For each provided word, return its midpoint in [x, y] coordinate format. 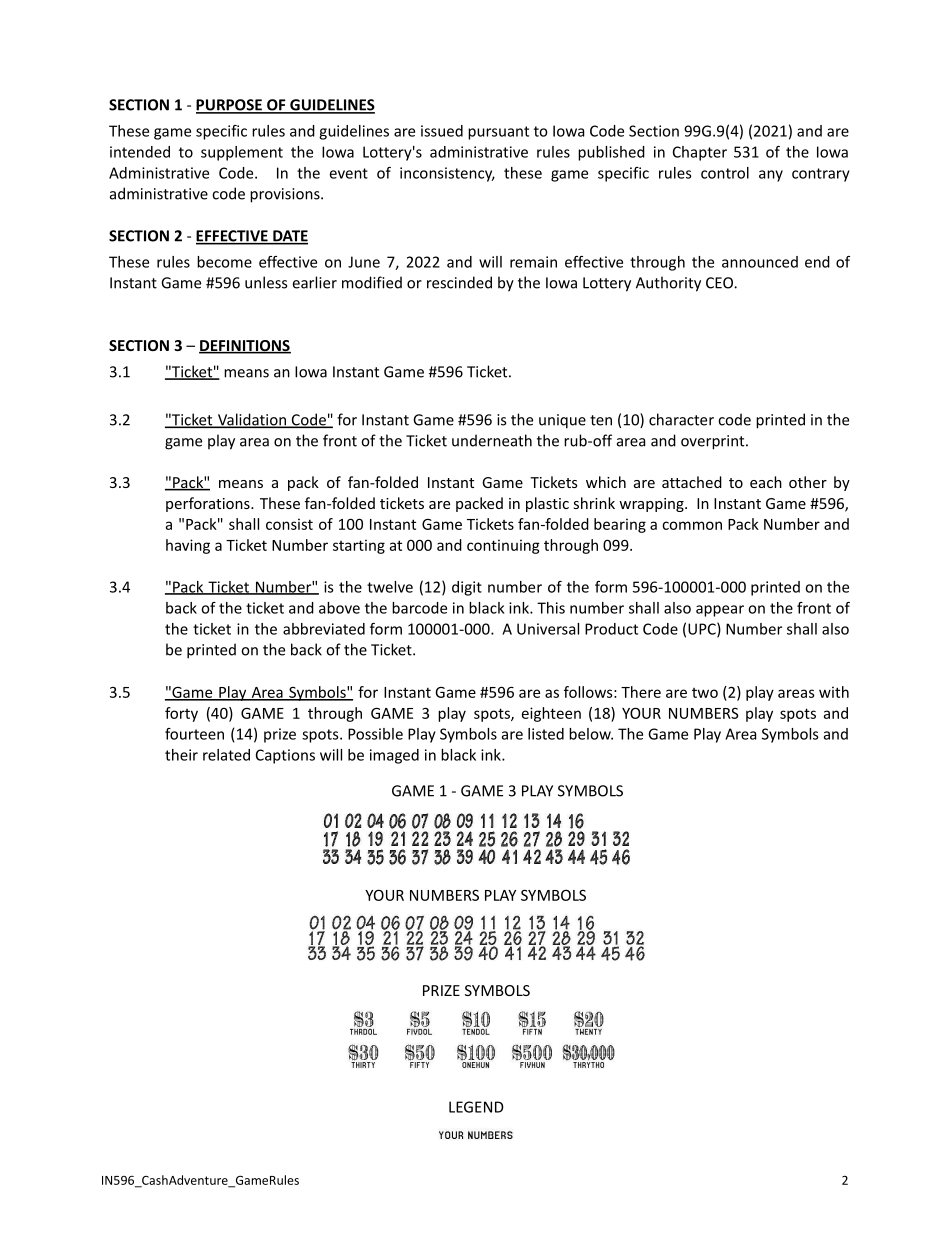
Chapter [700, 153]
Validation [252, 420]
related [226, 755]
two [705, 693]
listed [546, 734]
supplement [242, 153]
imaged [394, 756]
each [766, 482]
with [834, 692]
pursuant [498, 133]
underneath [492, 440]
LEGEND [476, 1107]
